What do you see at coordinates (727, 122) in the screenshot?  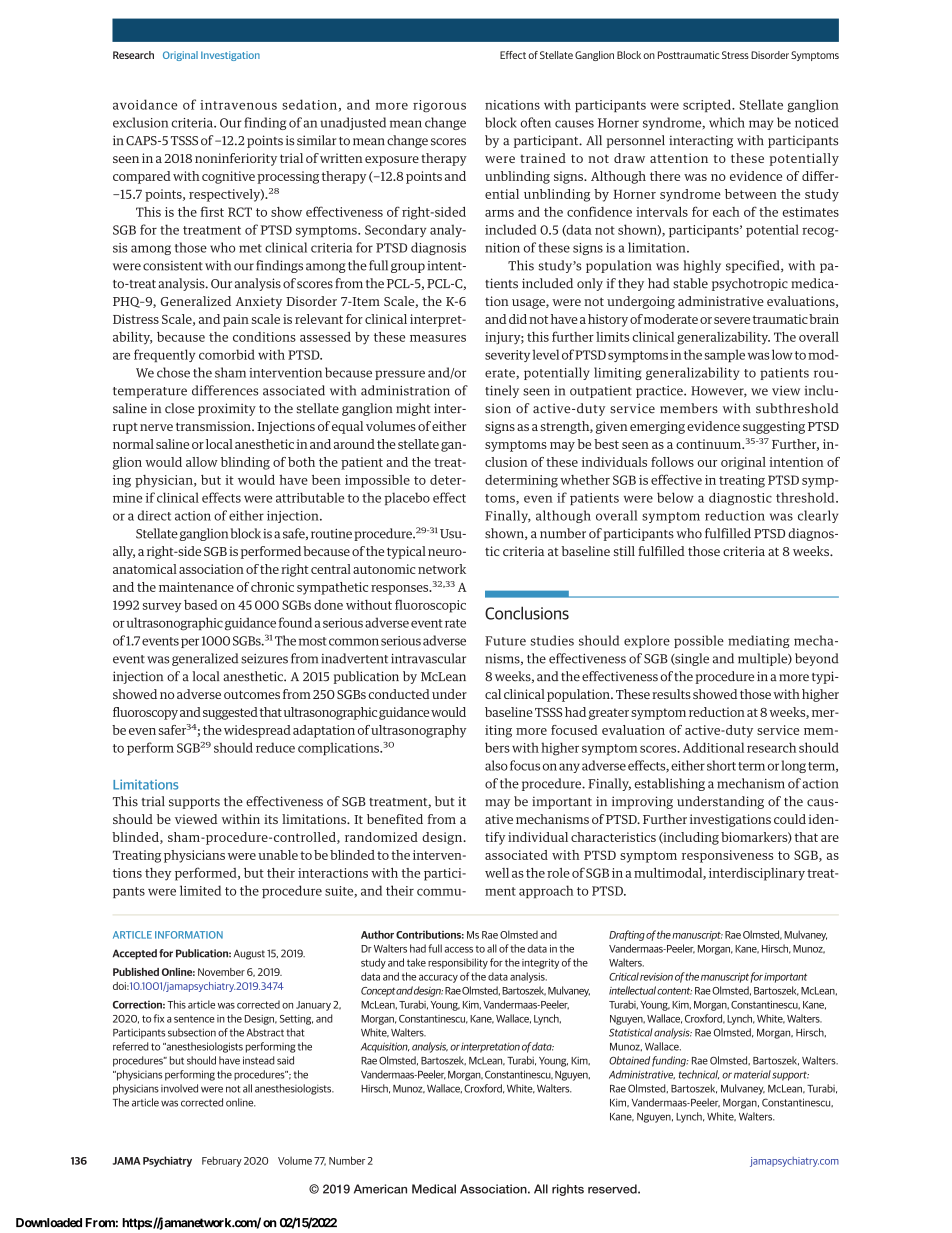 I see `which` at bounding box center [727, 122].
